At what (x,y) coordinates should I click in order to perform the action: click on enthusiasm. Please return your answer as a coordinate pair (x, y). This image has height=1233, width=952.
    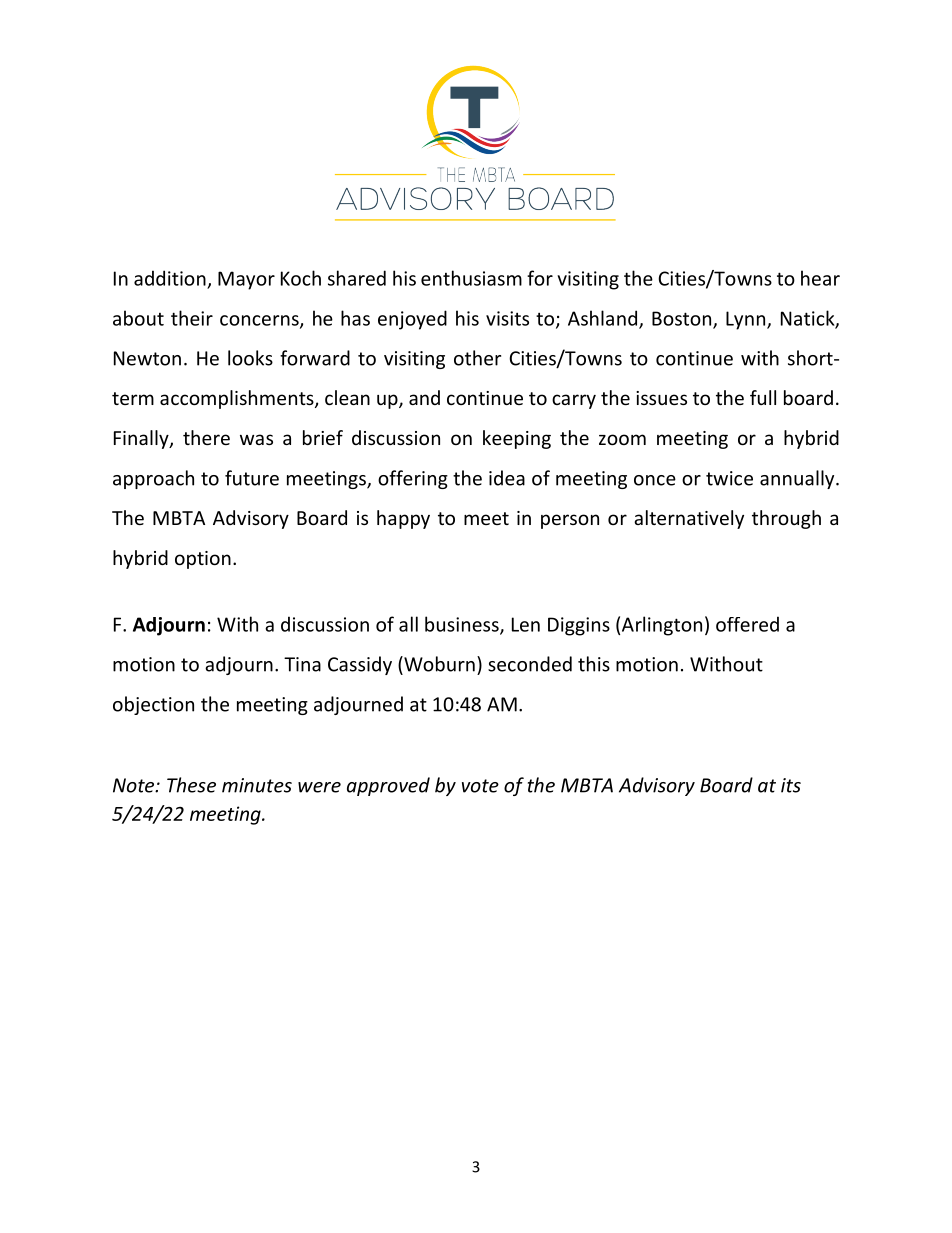
    Looking at the image, I should click on (471, 278).
